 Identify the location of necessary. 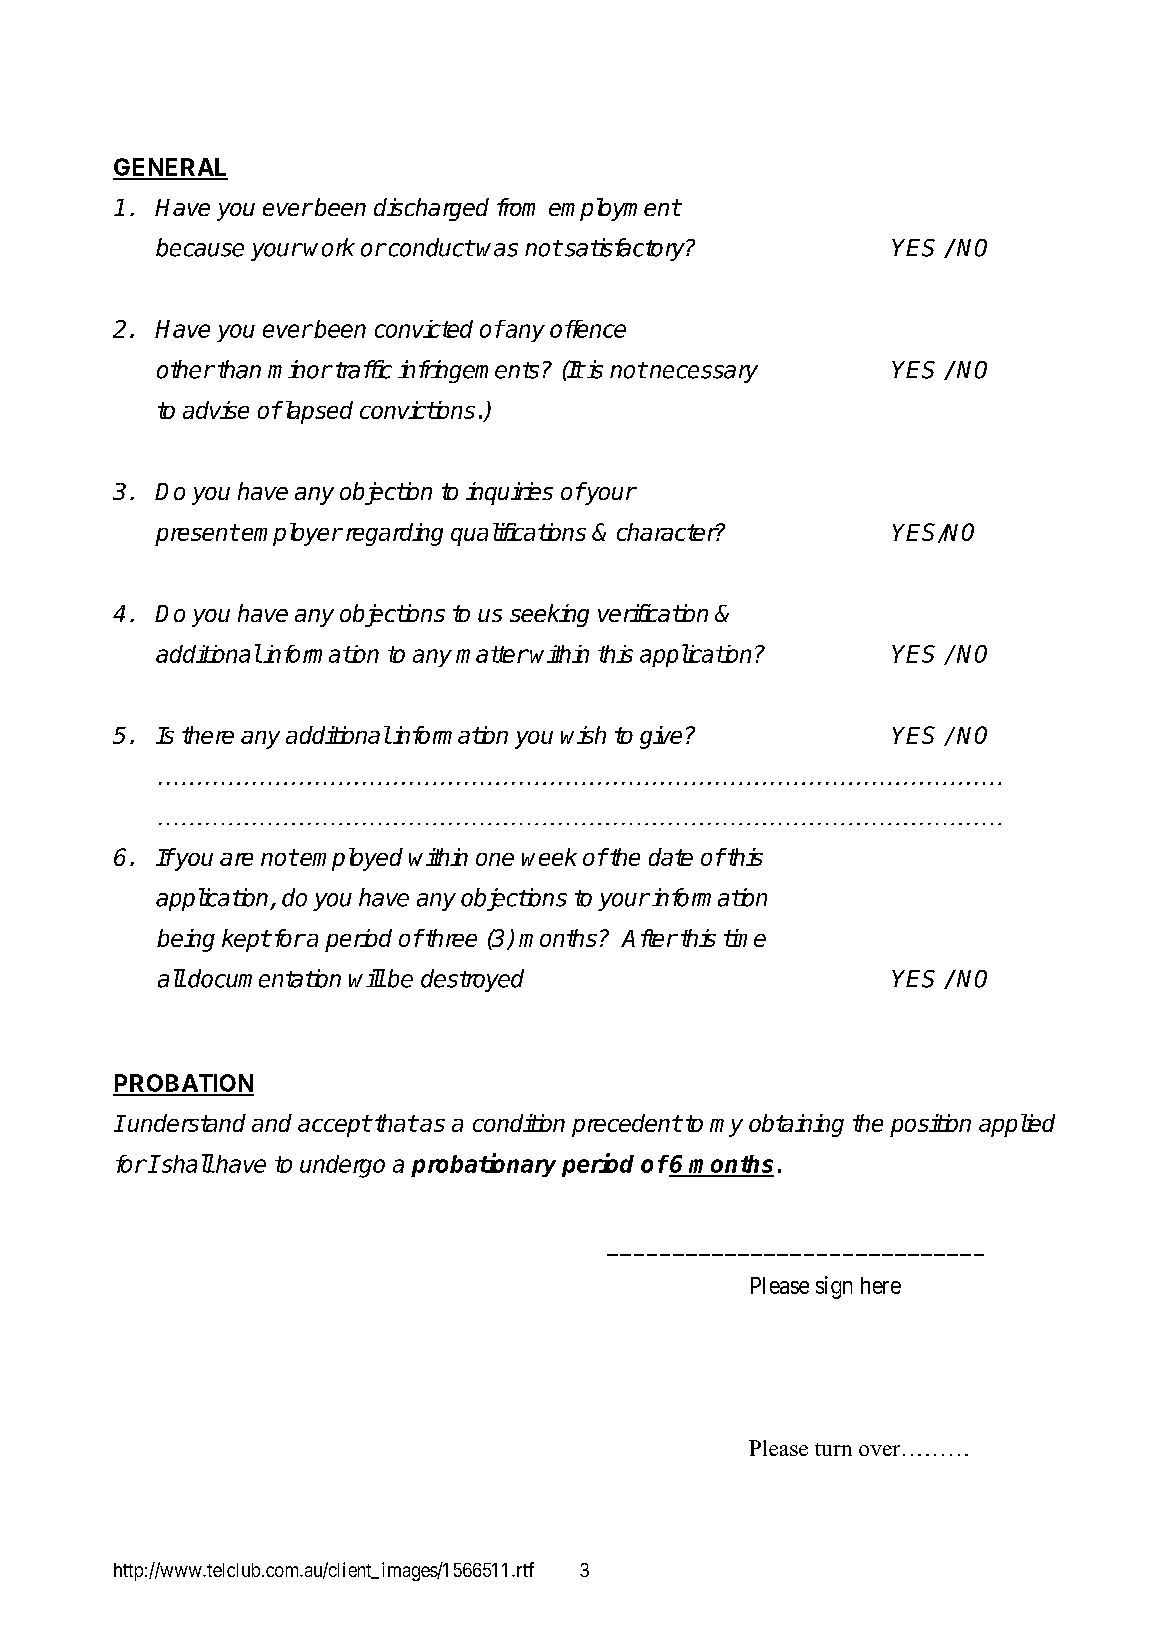
(704, 374).
